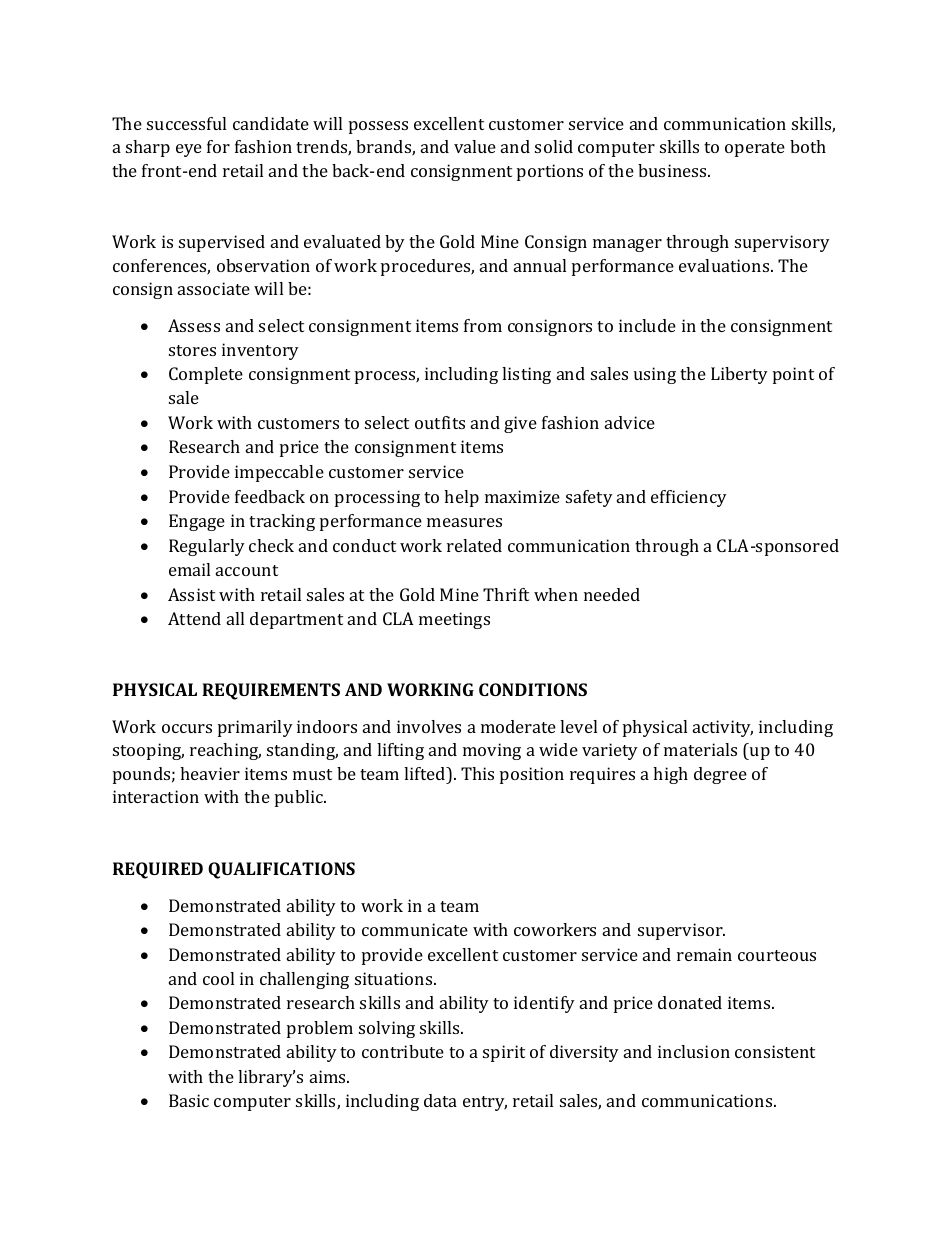  Describe the element at coordinates (255, 728) in the document. I see `primarily` at that location.
